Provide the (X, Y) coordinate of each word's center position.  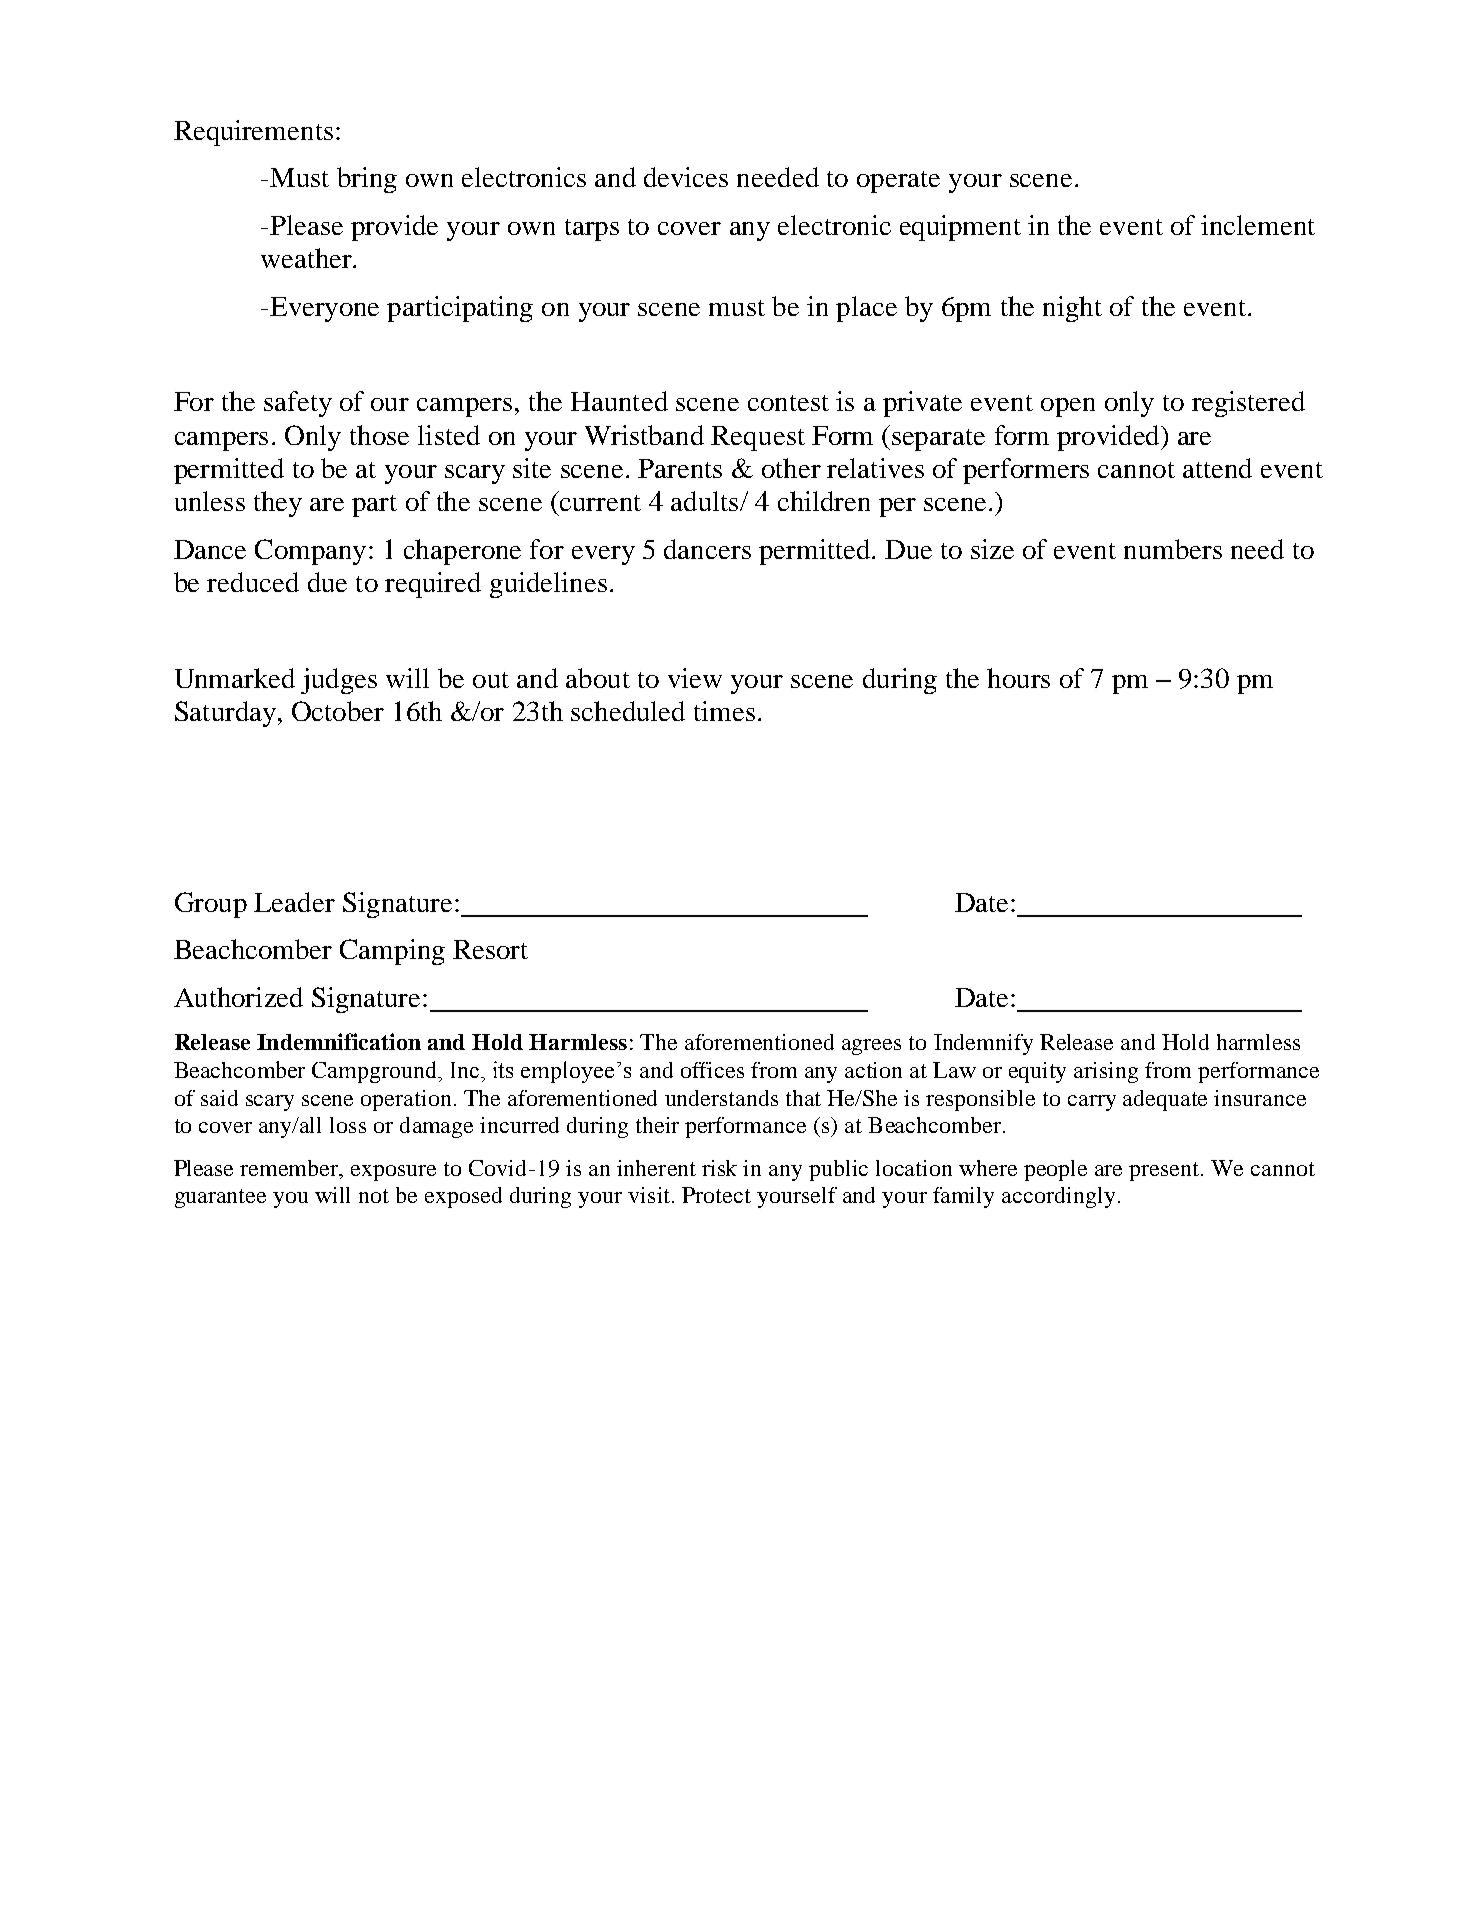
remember (290, 1168)
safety (298, 404)
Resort (490, 949)
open (1068, 407)
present (1165, 1171)
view (695, 678)
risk (719, 1168)
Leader (294, 902)
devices (686, 177)
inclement (1258, 225)
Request (758, 438)
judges (339, 681)
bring (367, 180)
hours (1018, 678)
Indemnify (983, 1044)
